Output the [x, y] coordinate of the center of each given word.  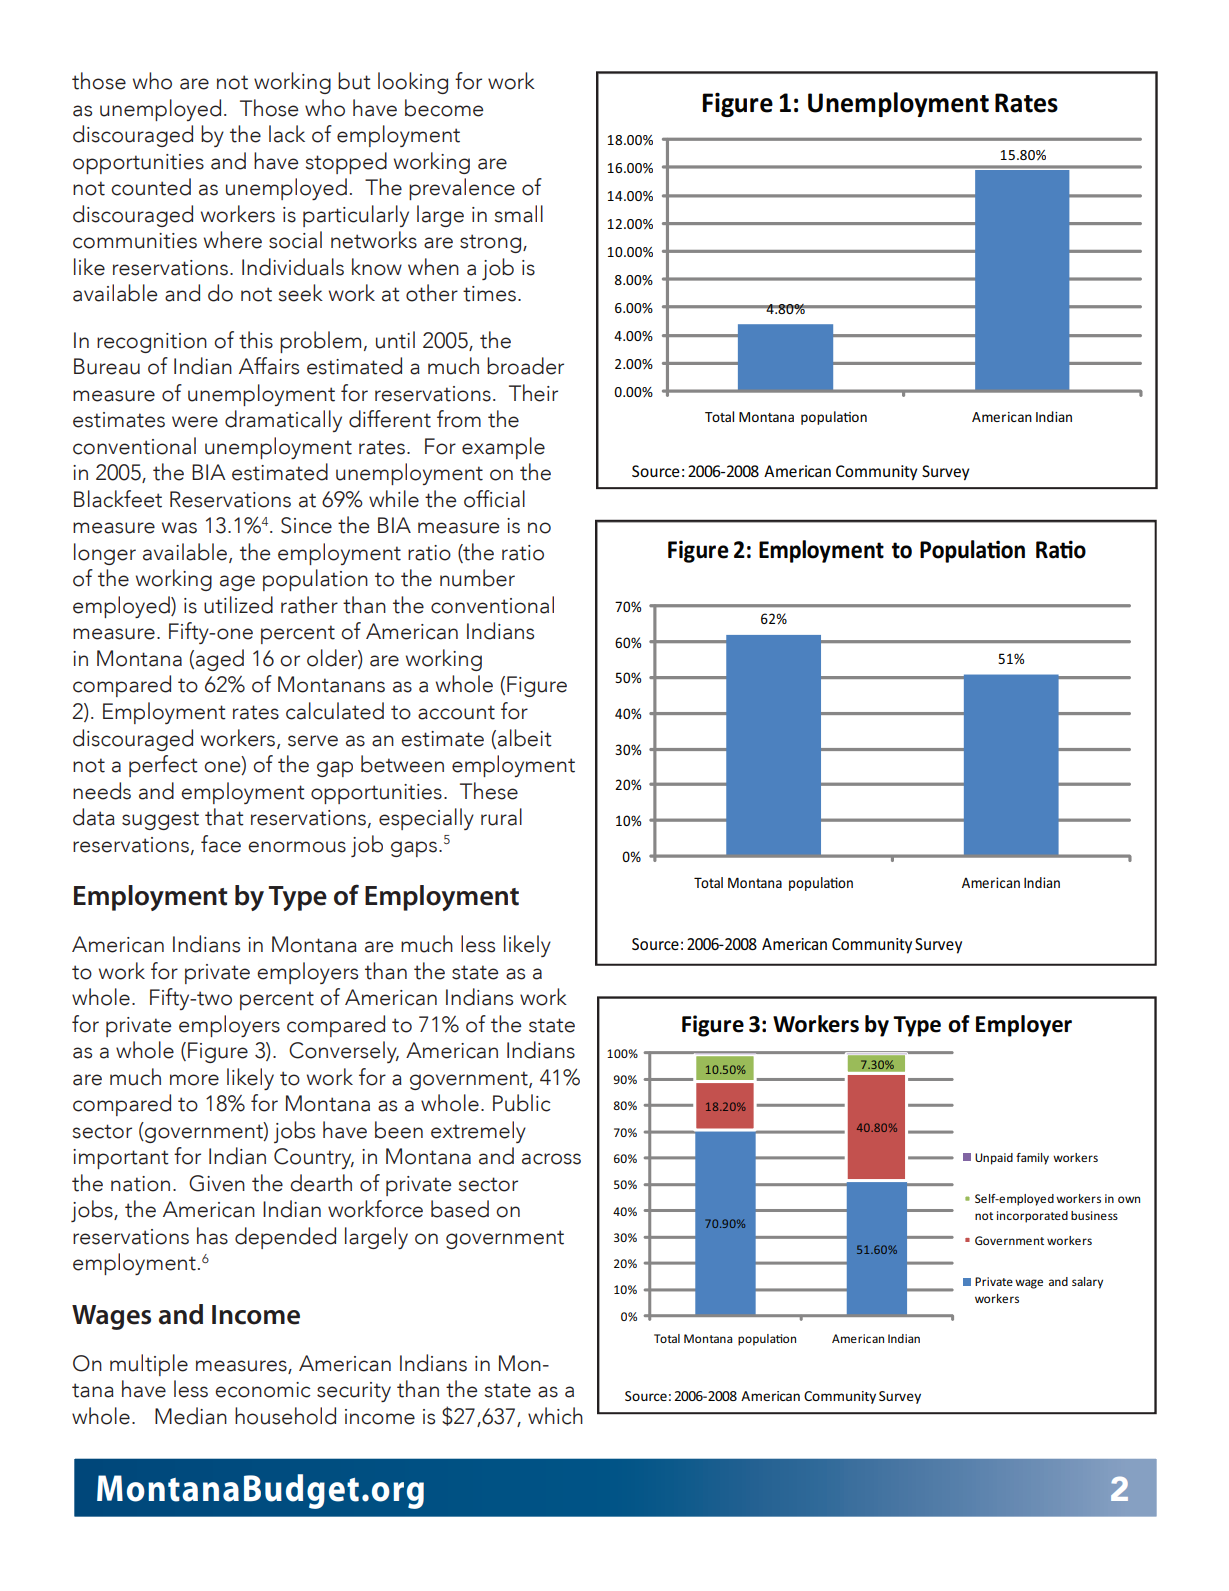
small [518, 214]
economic [262, 1390]
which [555, 1416]
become [444, 108]
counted [151, 187]
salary [1087, 1283]
